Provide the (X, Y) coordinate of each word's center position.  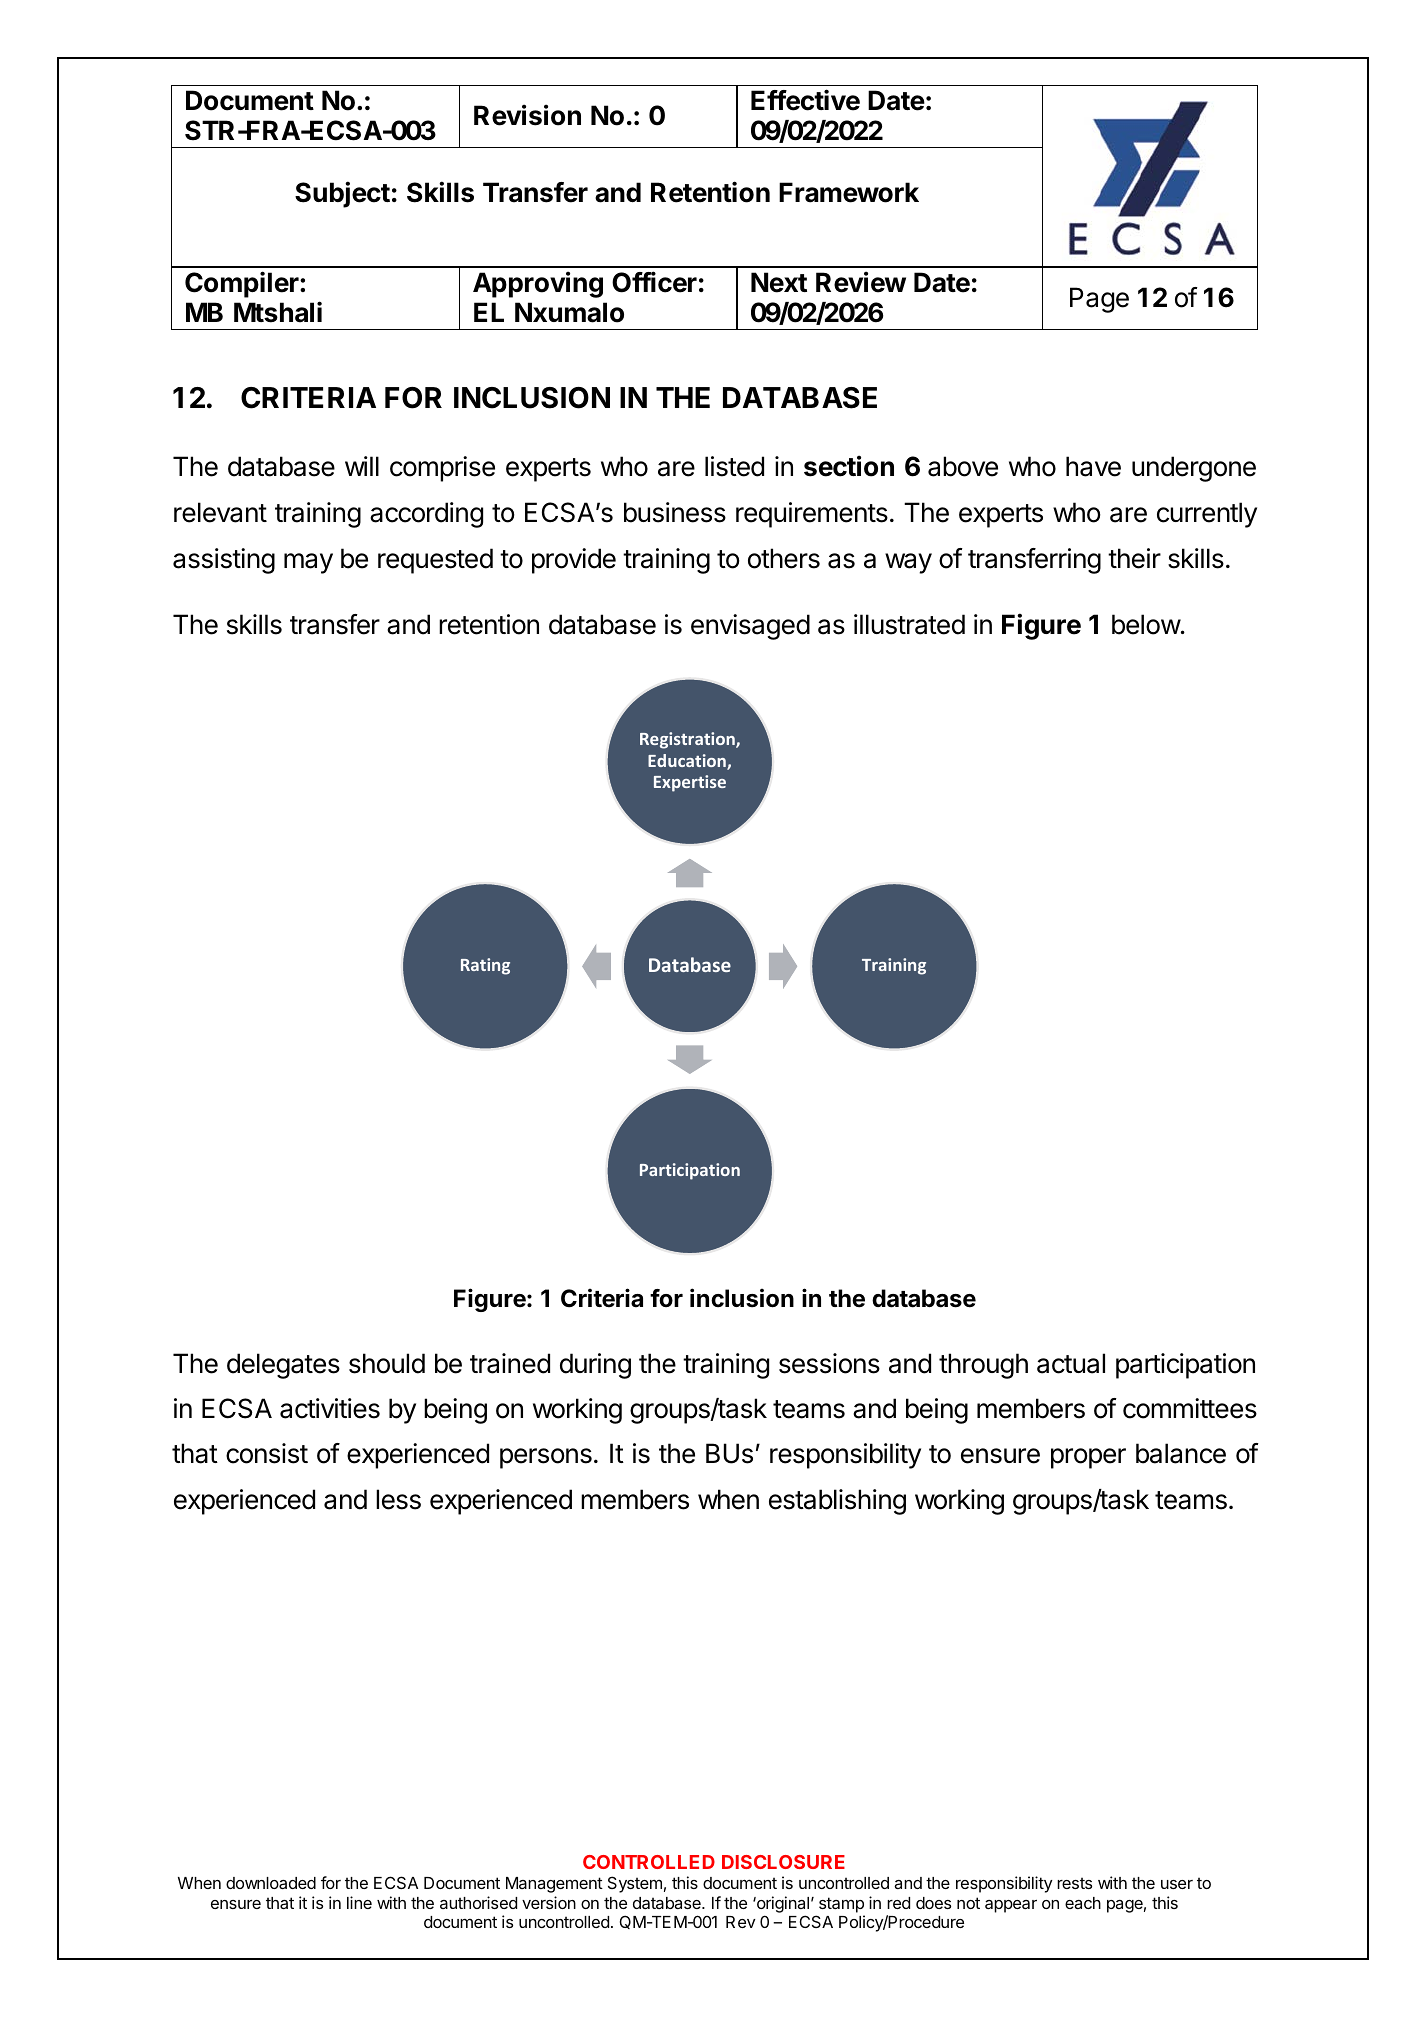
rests (1074, 1883)
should (387, 1363)
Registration (688, 740)
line (359, 1902)
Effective (805, 100)
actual (1071, 1363)
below (1146, 624)
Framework (849, 192)
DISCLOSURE (783, 1862)
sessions (829, 1363)
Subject (342, 194)
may (308, 563)
